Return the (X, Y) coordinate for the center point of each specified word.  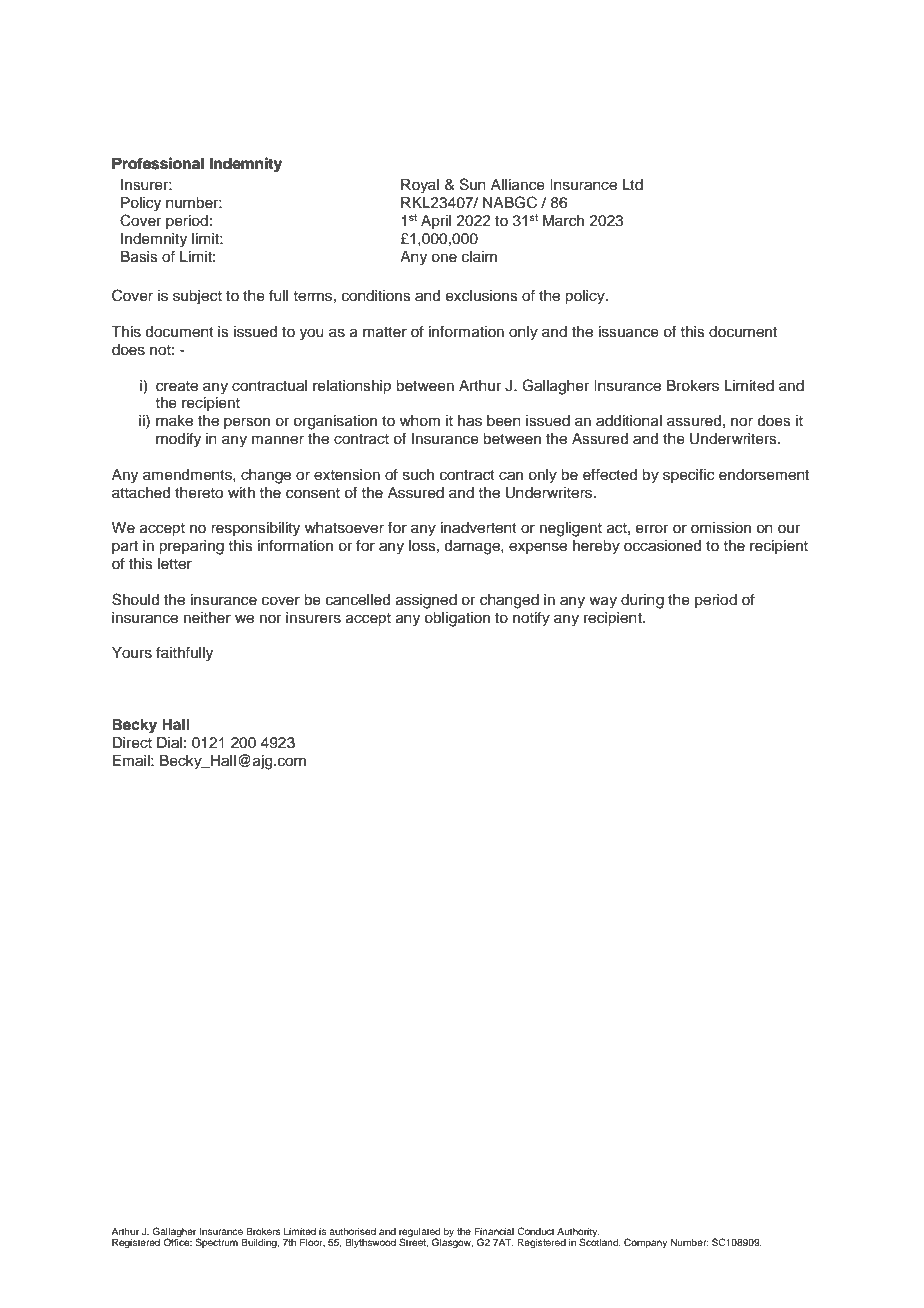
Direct (132, 743)
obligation (457, 619)
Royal (420, 186)
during (642, 601)
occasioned (662, 546)
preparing (191, 547)
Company (645, 1243)
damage (473, 547)
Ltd (633, 185)
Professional (158, 163)
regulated (419, 1233)
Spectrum (217, 1243)
